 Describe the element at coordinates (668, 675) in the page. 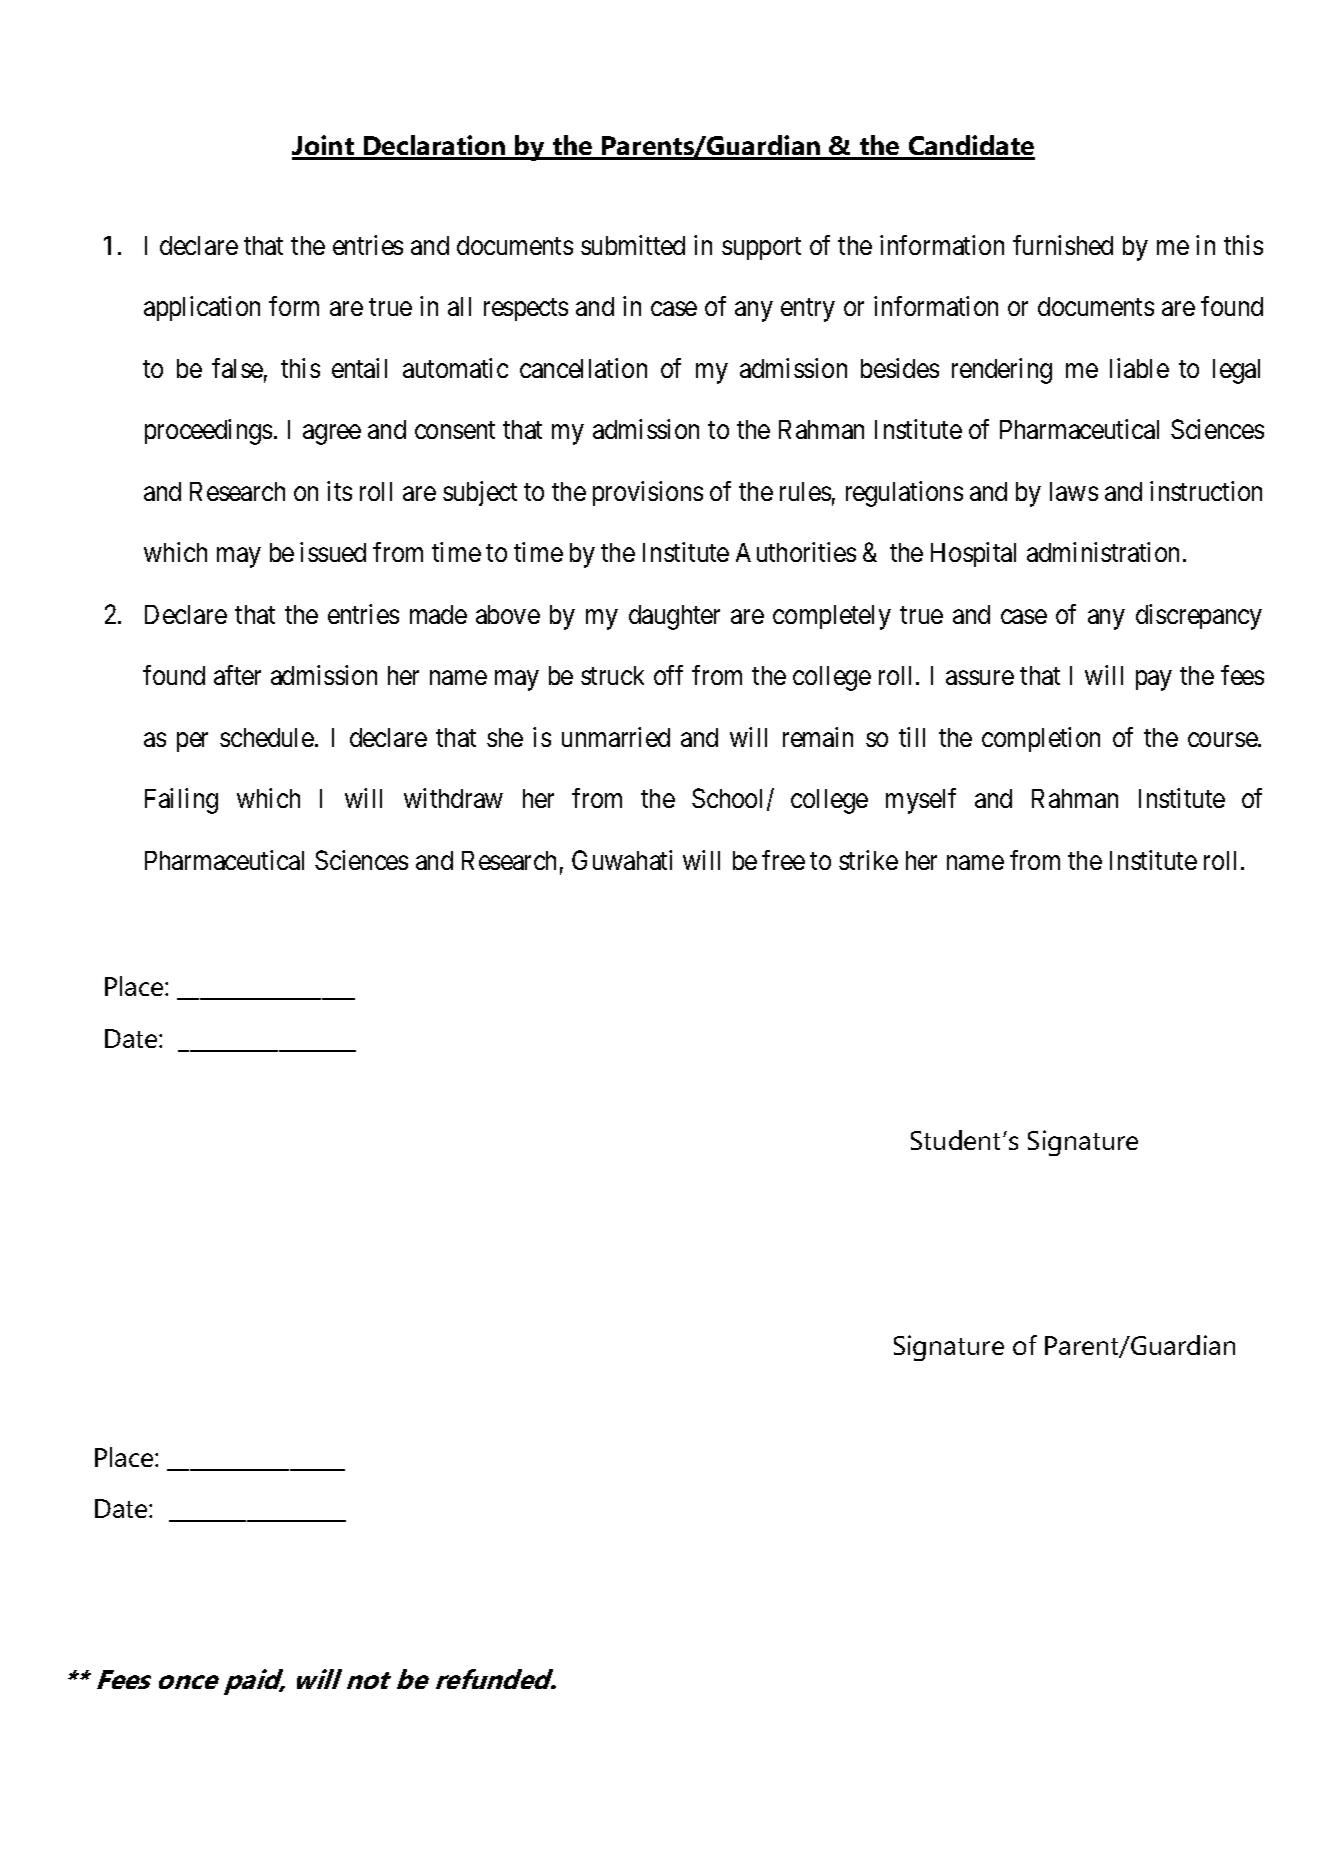

I see `off` at that location.
